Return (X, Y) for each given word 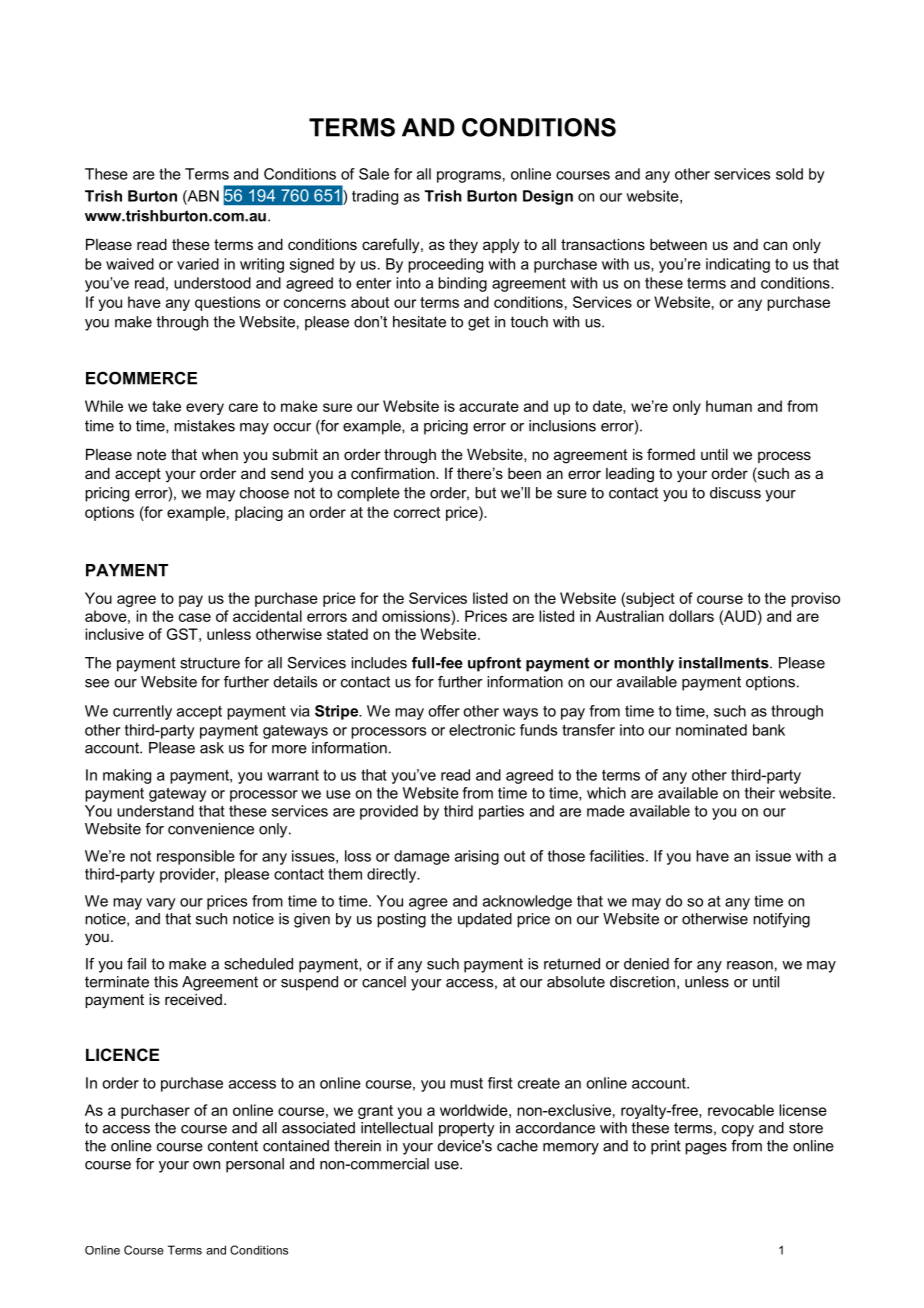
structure (210, 663)
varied (198, 264)
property (467, 1129)
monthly (644, 664)
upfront (494, 664)
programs (469, 177)
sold (789, 174)
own (206, 1165)
